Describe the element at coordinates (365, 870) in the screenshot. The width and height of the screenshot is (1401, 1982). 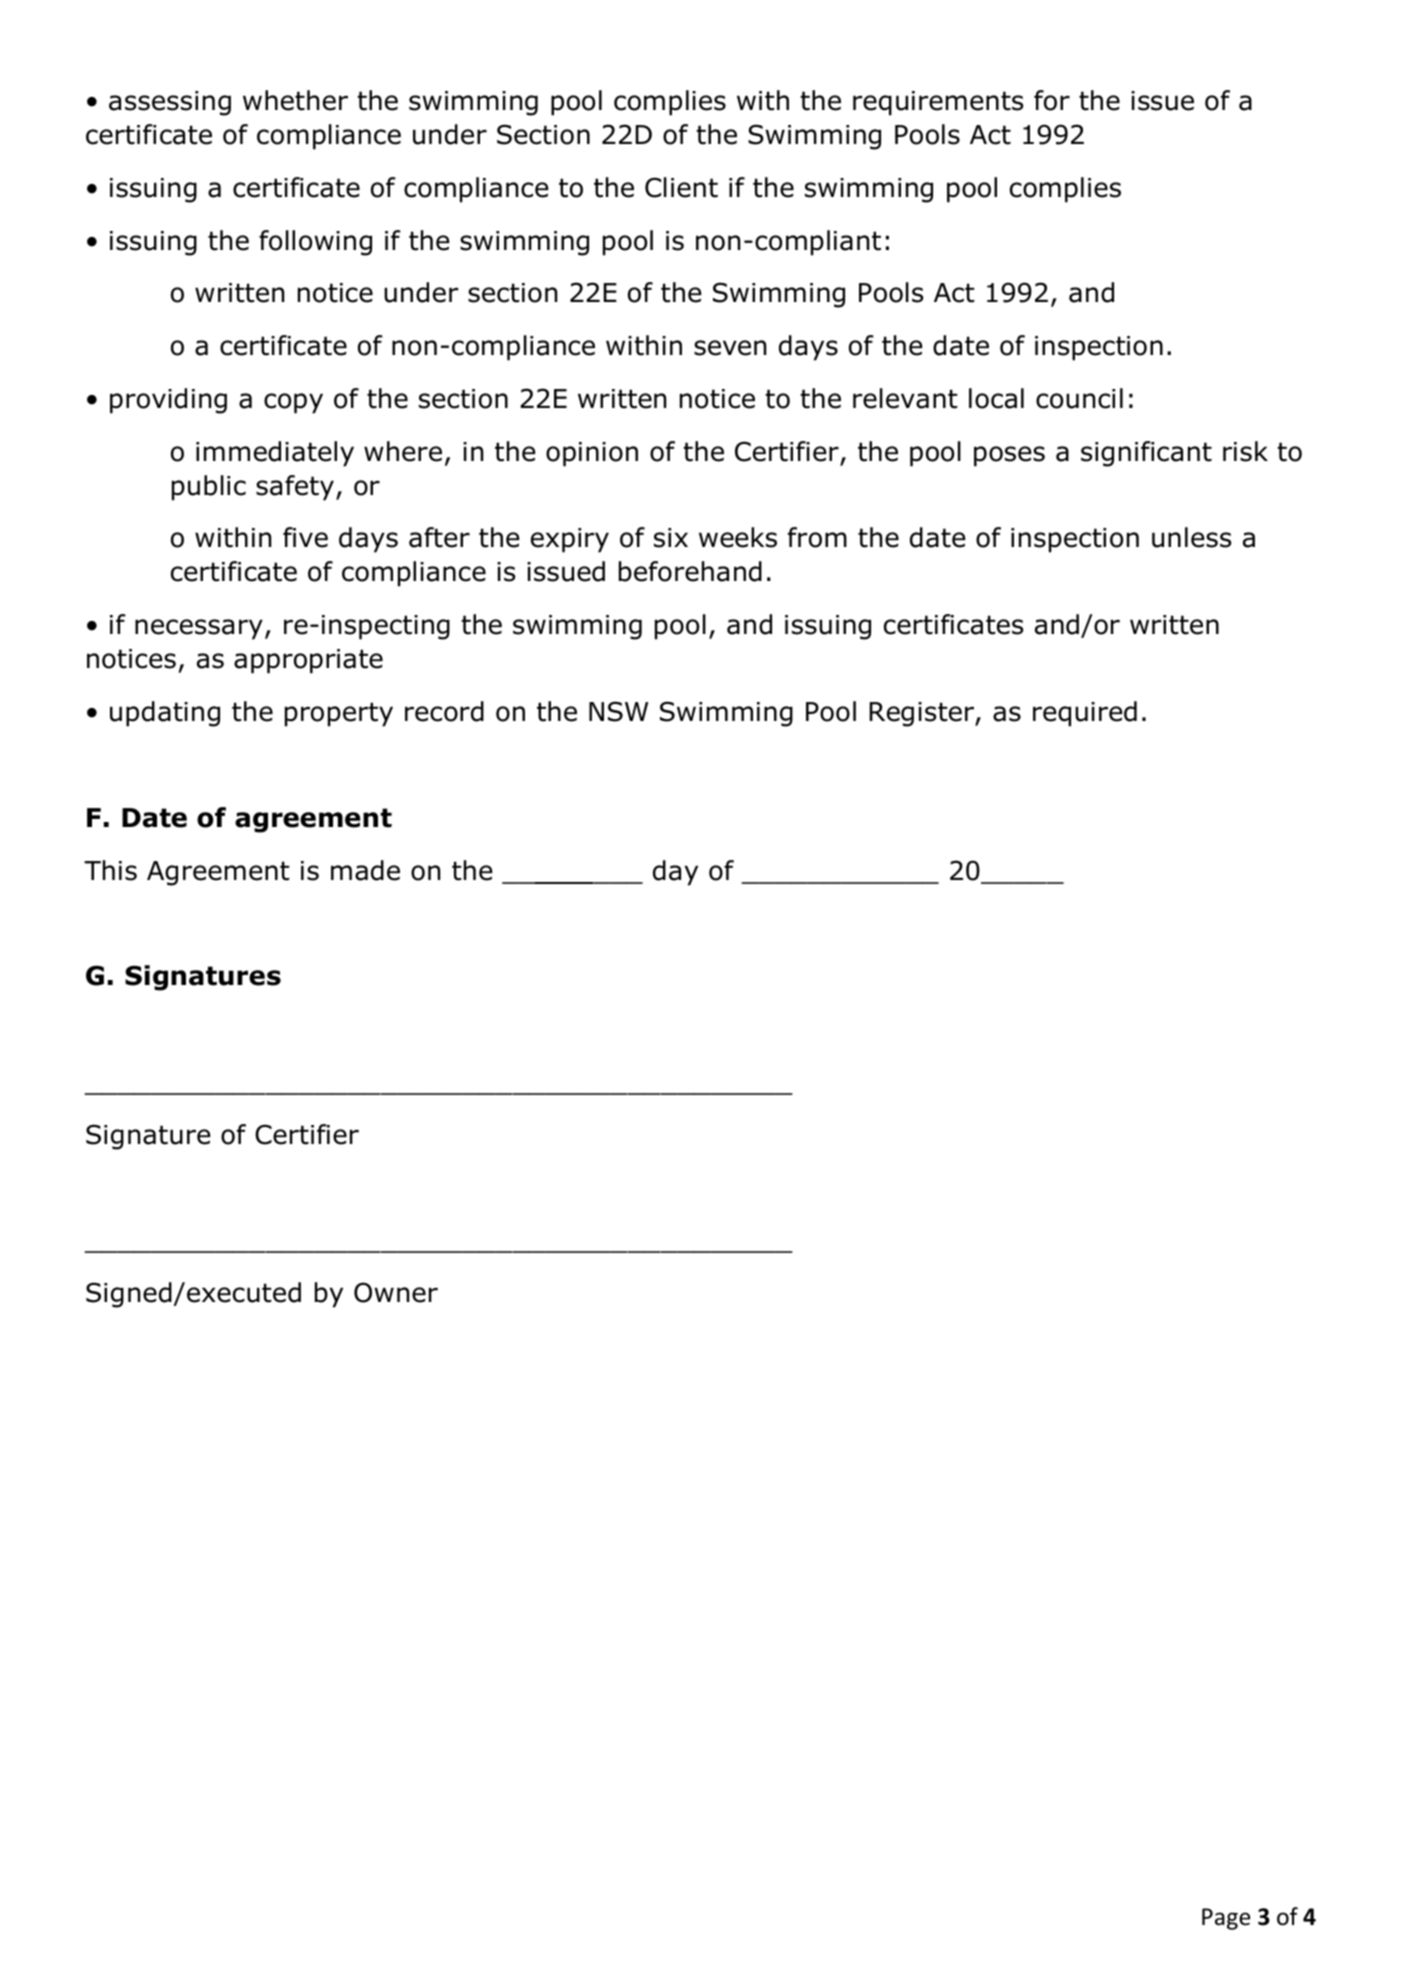
I see `made` at that location.
